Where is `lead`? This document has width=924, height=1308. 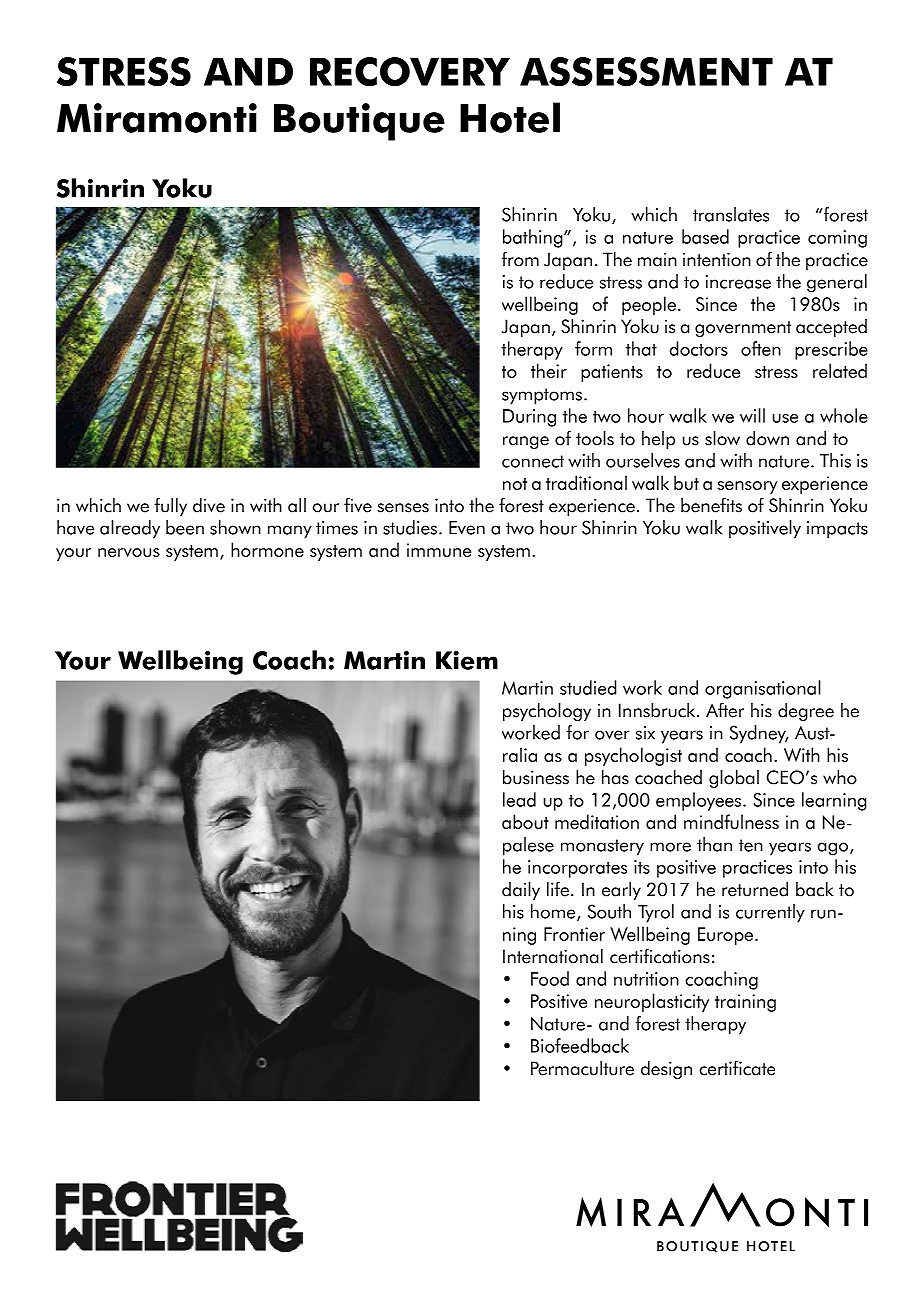
lead is located at coordinates (519, 799).
